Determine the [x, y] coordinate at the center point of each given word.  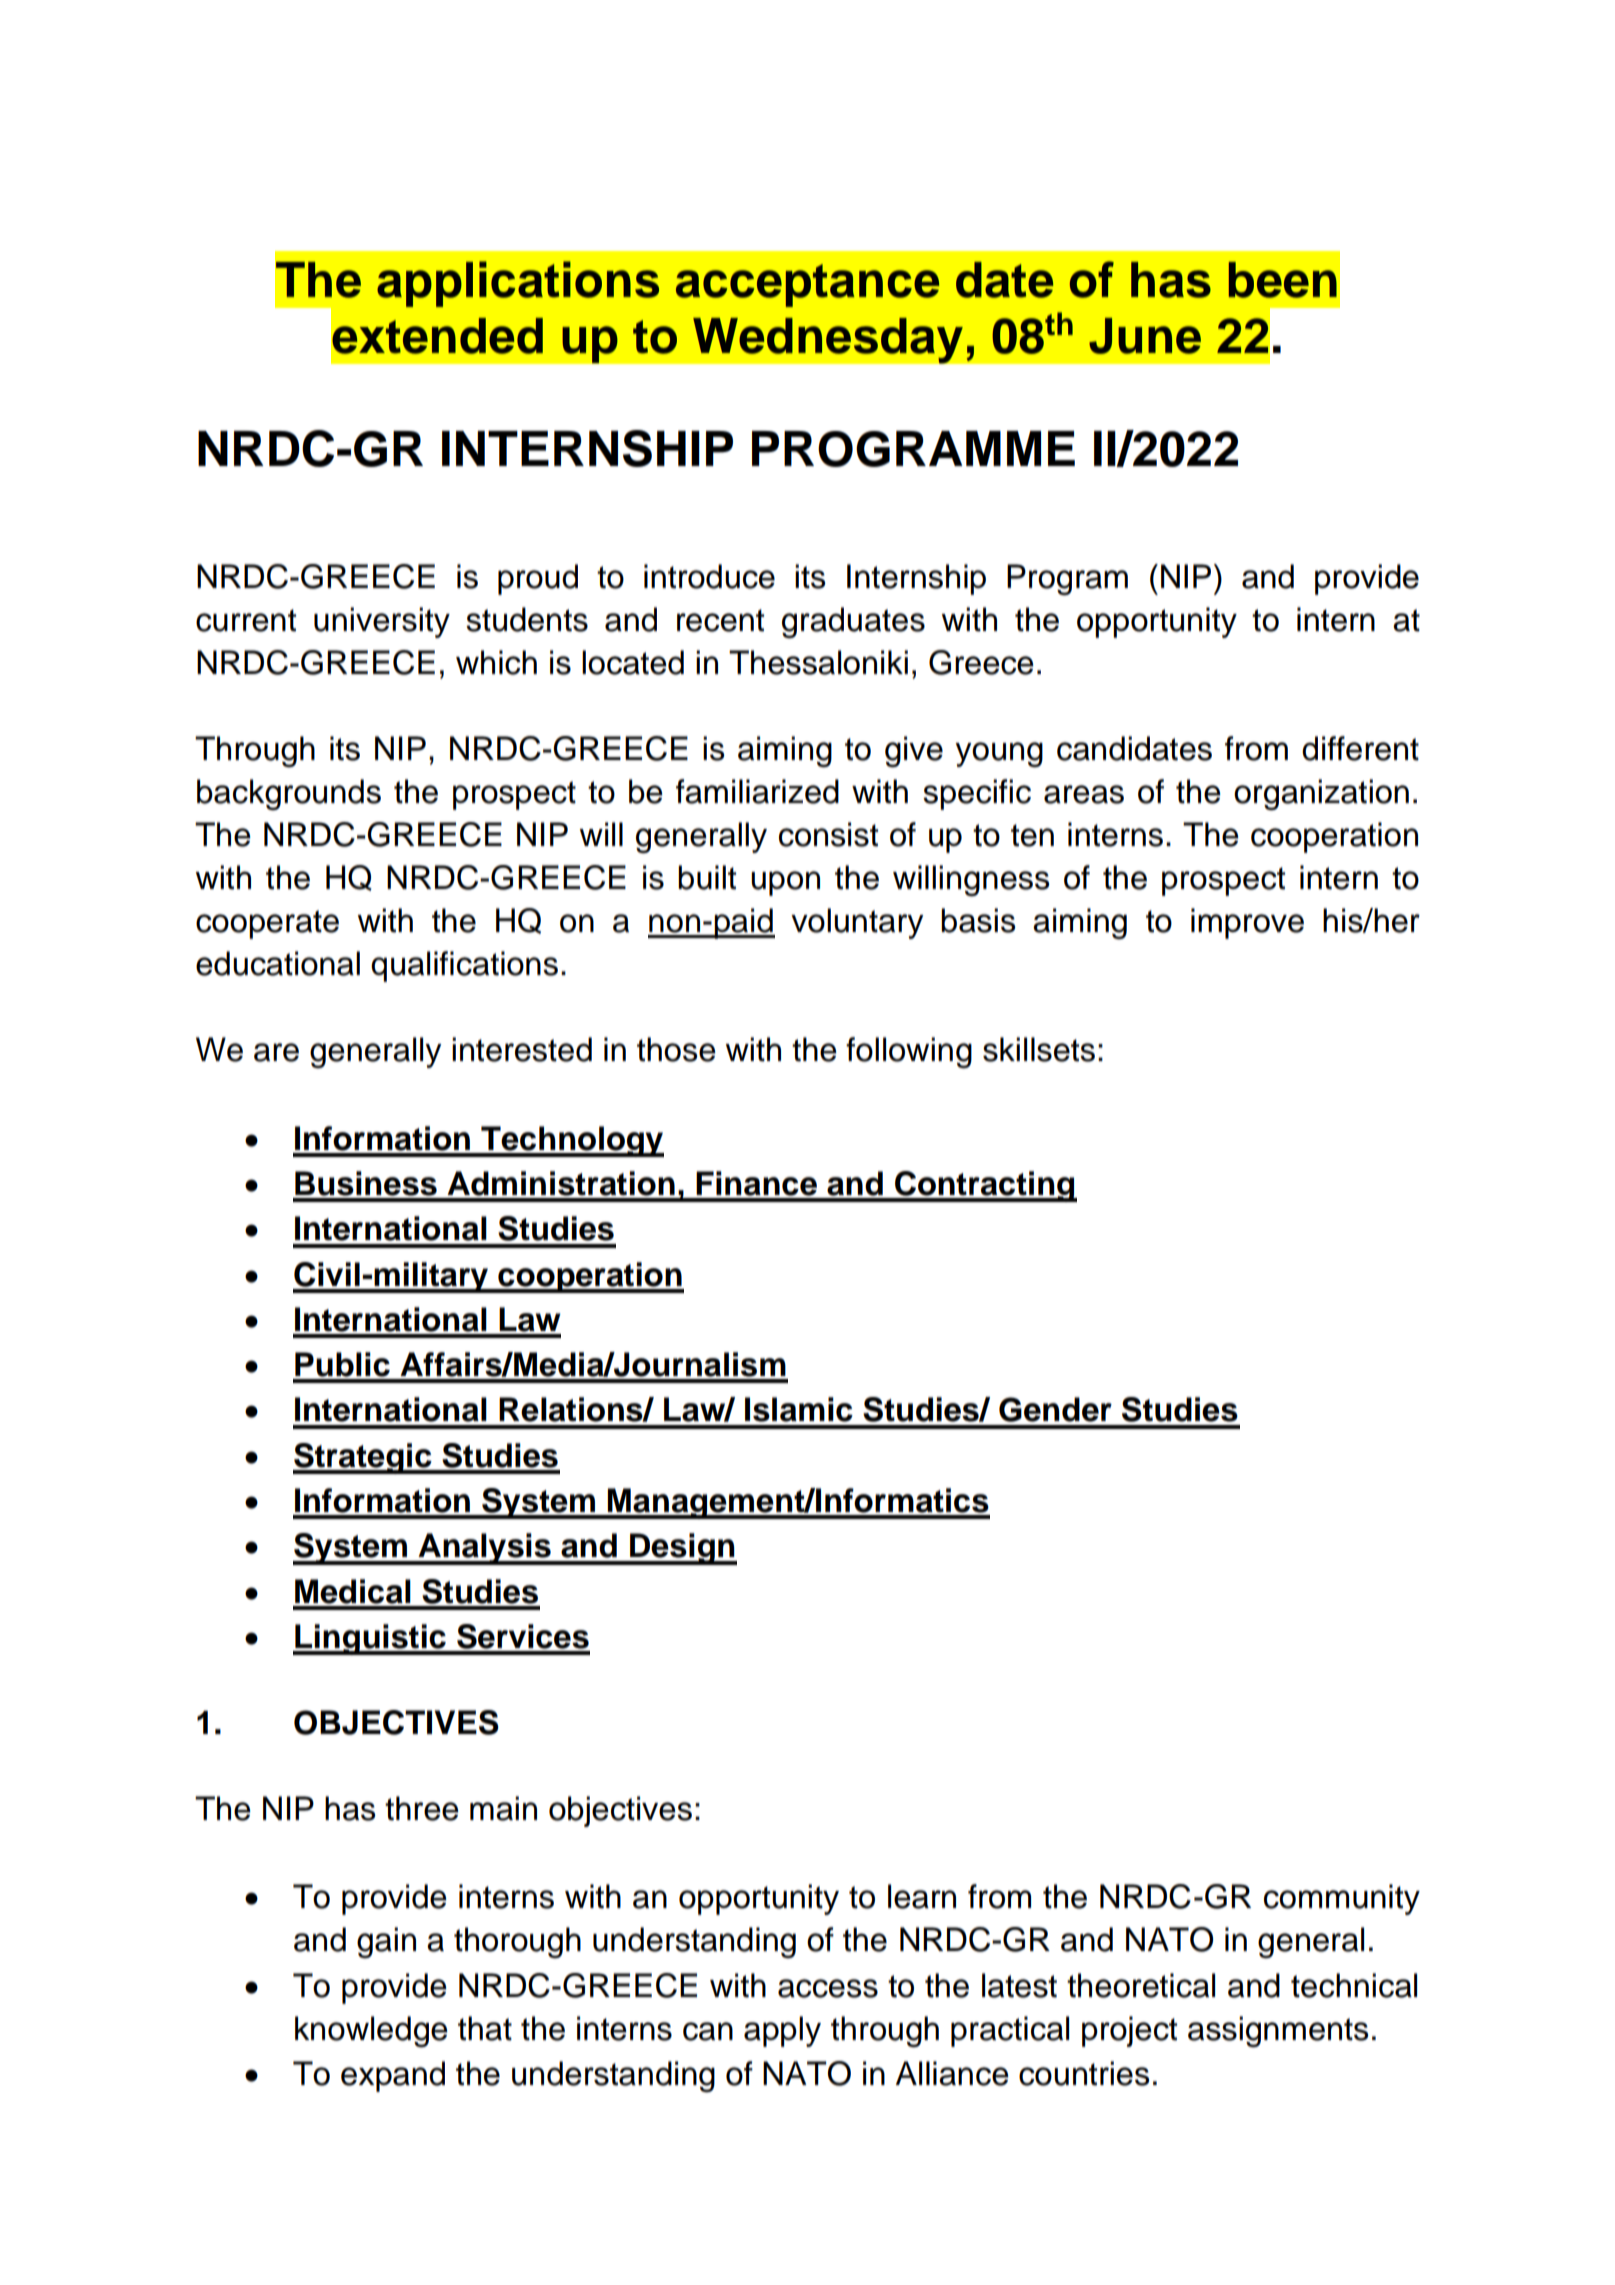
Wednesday [828, 340]
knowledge [371, 2031]
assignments [1278, 2031]
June [1145, 336]
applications [518, 284]
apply [782, 2031]
